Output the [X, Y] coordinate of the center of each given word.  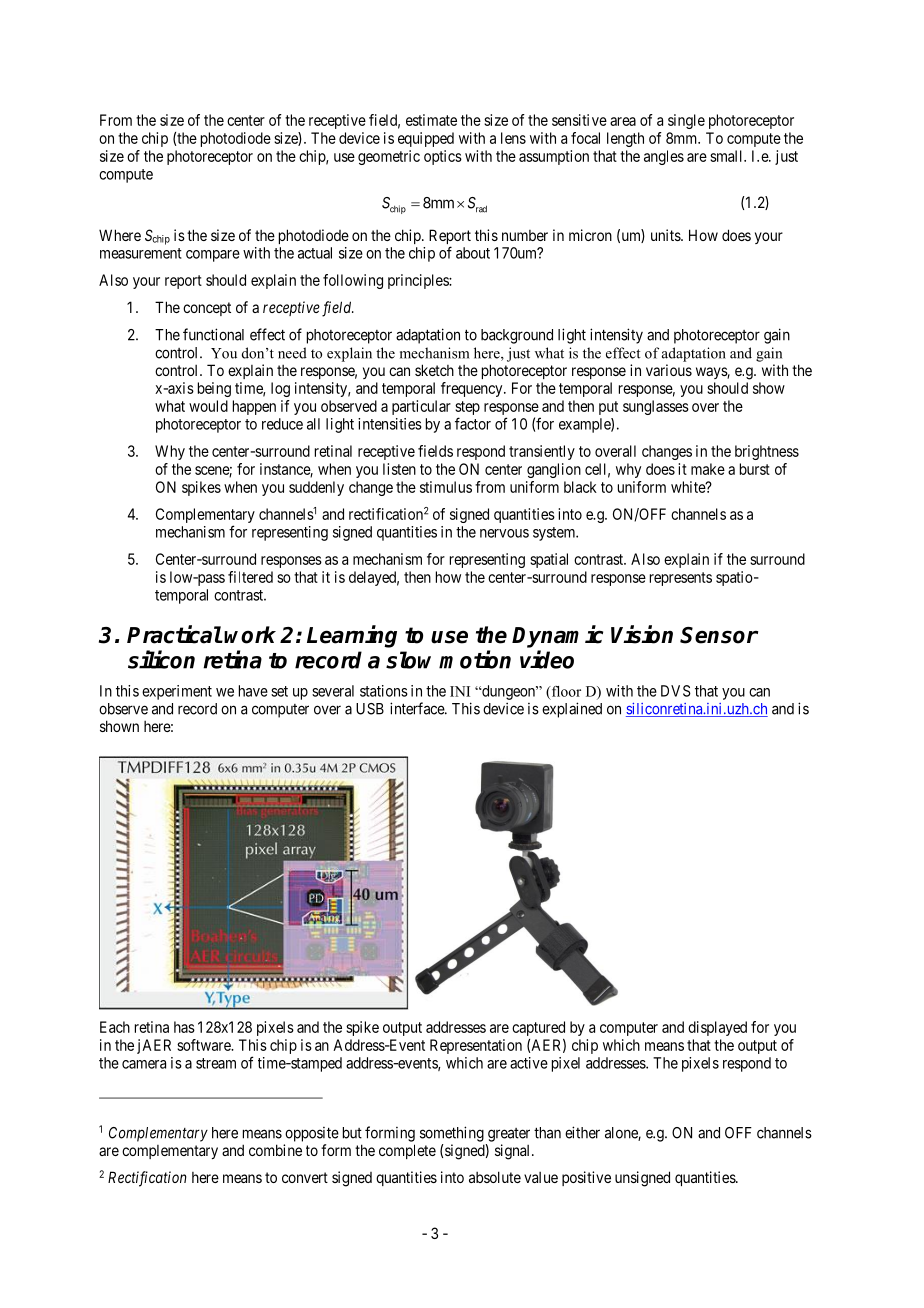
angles [664, 157]
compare [213, 256]
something [452, 1134]
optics [443, 157]
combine [275, 1150]
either [582, 1132]
